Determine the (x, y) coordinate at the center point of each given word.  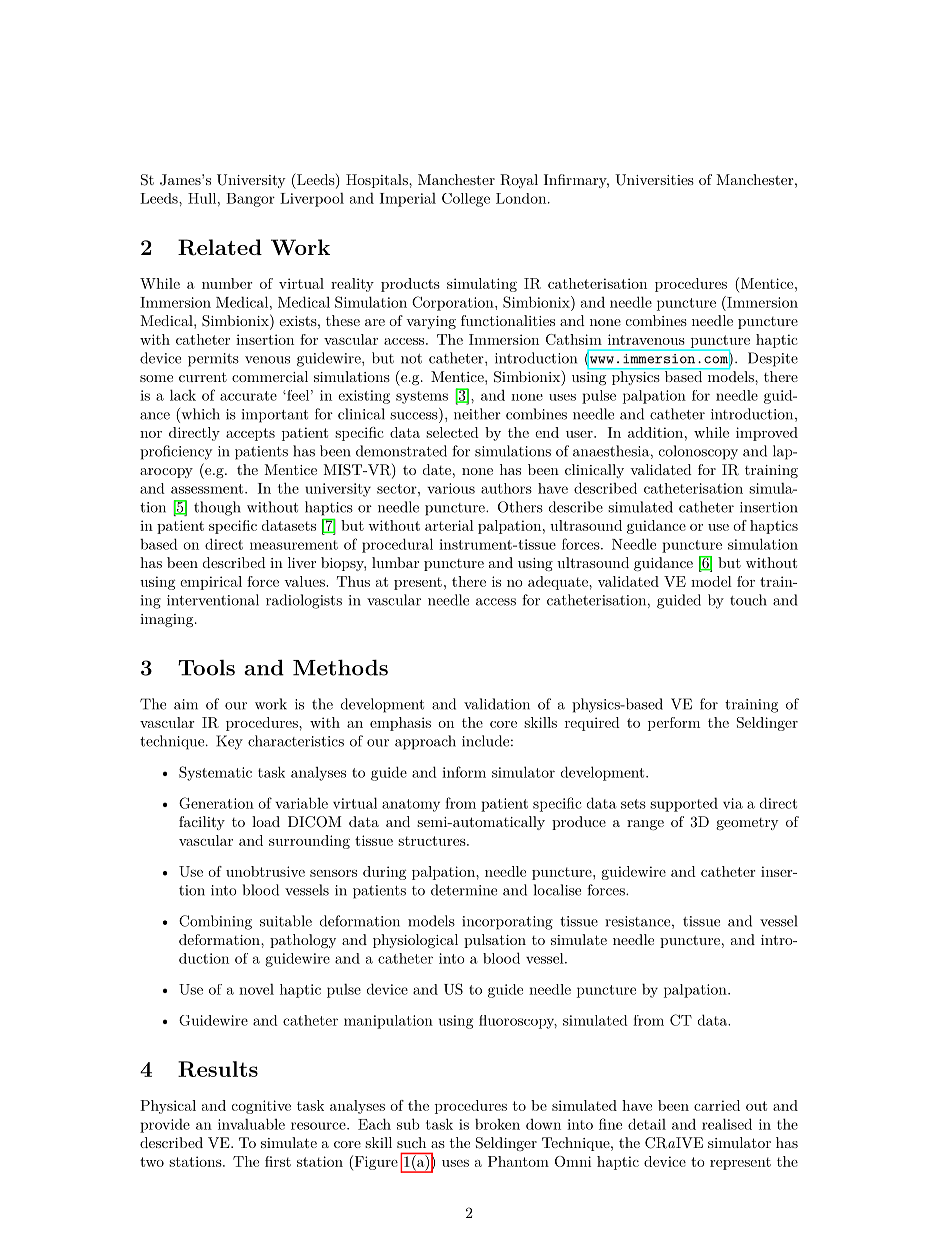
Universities (654, 180)
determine (464, 890)
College (466, 200)
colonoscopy (698, 452)
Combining (215, 922)
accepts (250, 434)
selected (452, 432)
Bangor (250, 200)
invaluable (251, 1124)
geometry (747, 824)
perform (674, 724)
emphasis (400, 724)
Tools (206, 667)
